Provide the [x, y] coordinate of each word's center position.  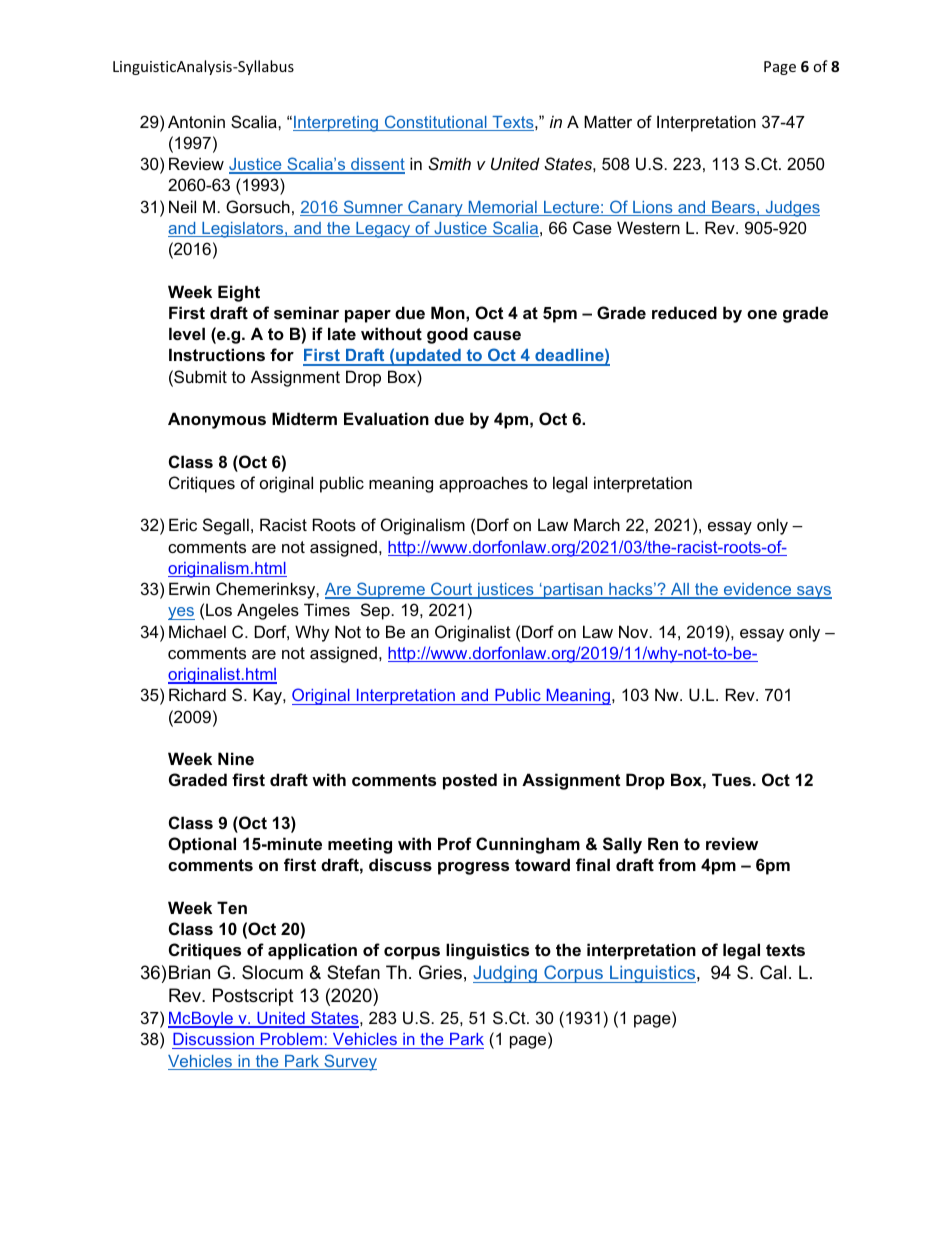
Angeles [268, 611]
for [282, 354]
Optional [202, 845]
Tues [731, 779]
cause [497, 335]
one [762, 314]
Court [452, 590]
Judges [791, 209]
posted [470, 781]
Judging [506, 974]
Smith [449, 163]
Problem [291, 1039]
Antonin [196, 121]
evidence [758, 590]
